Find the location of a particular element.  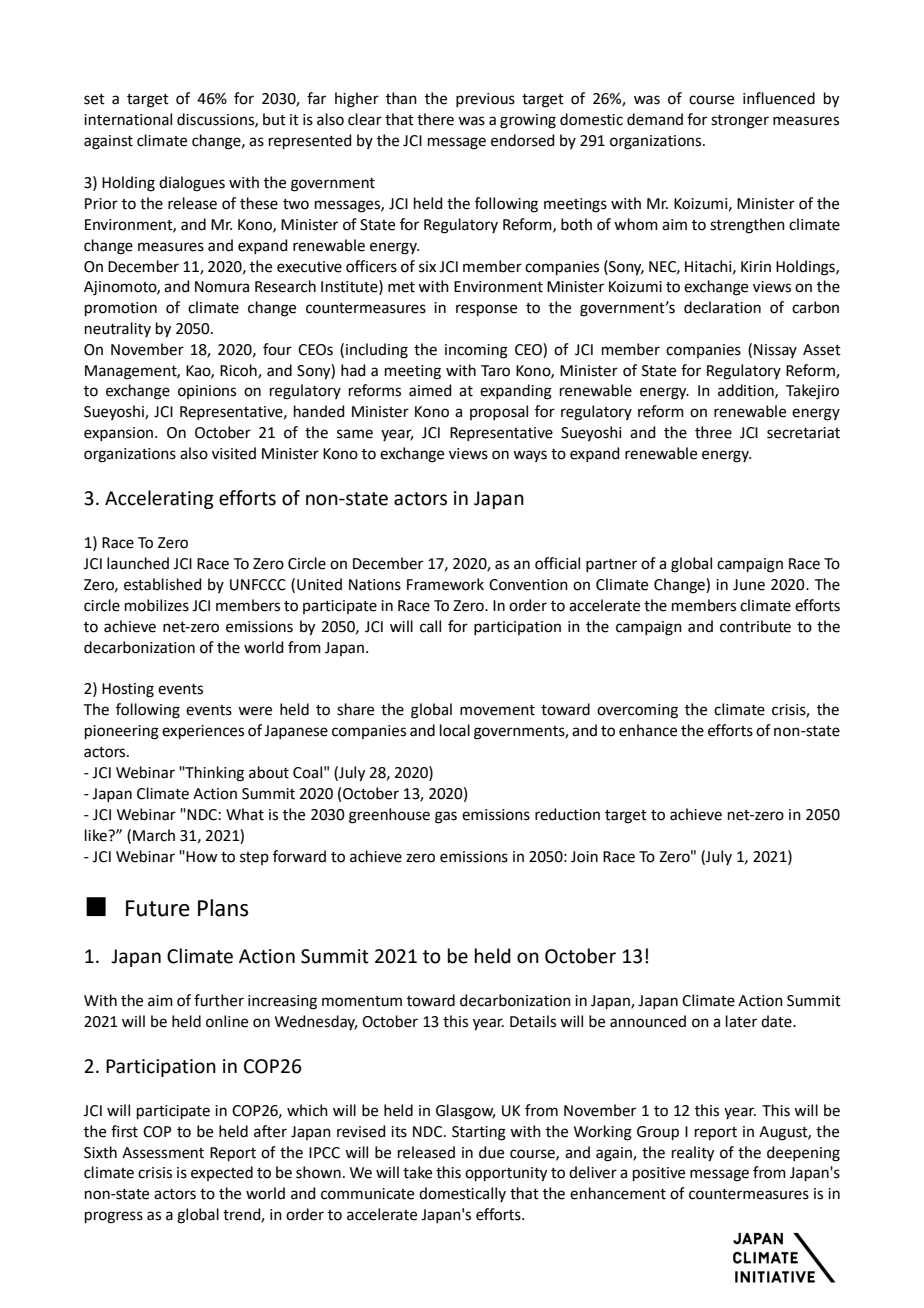

reality is located at coordinates (693, 1154).
